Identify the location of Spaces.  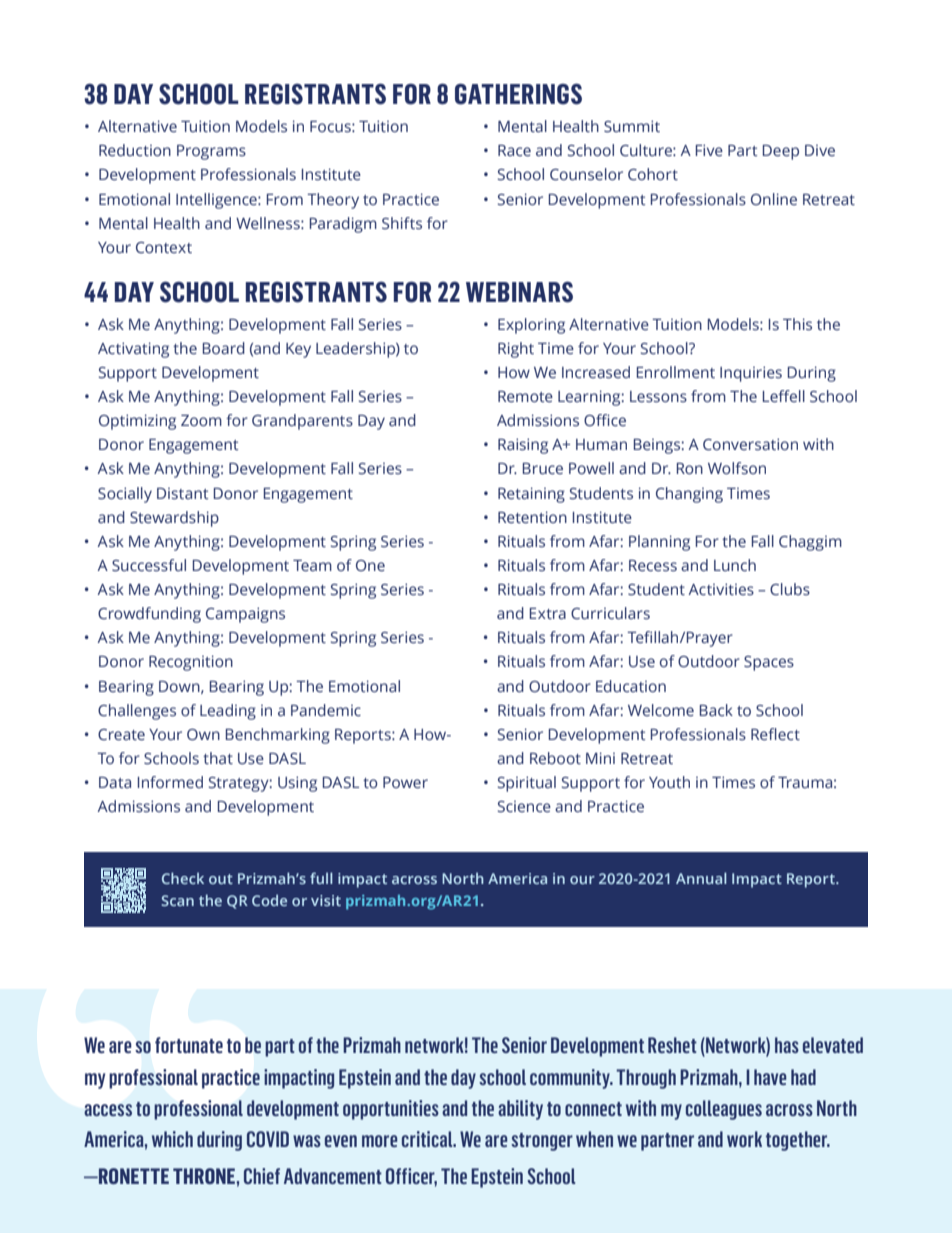
(769, 663).
